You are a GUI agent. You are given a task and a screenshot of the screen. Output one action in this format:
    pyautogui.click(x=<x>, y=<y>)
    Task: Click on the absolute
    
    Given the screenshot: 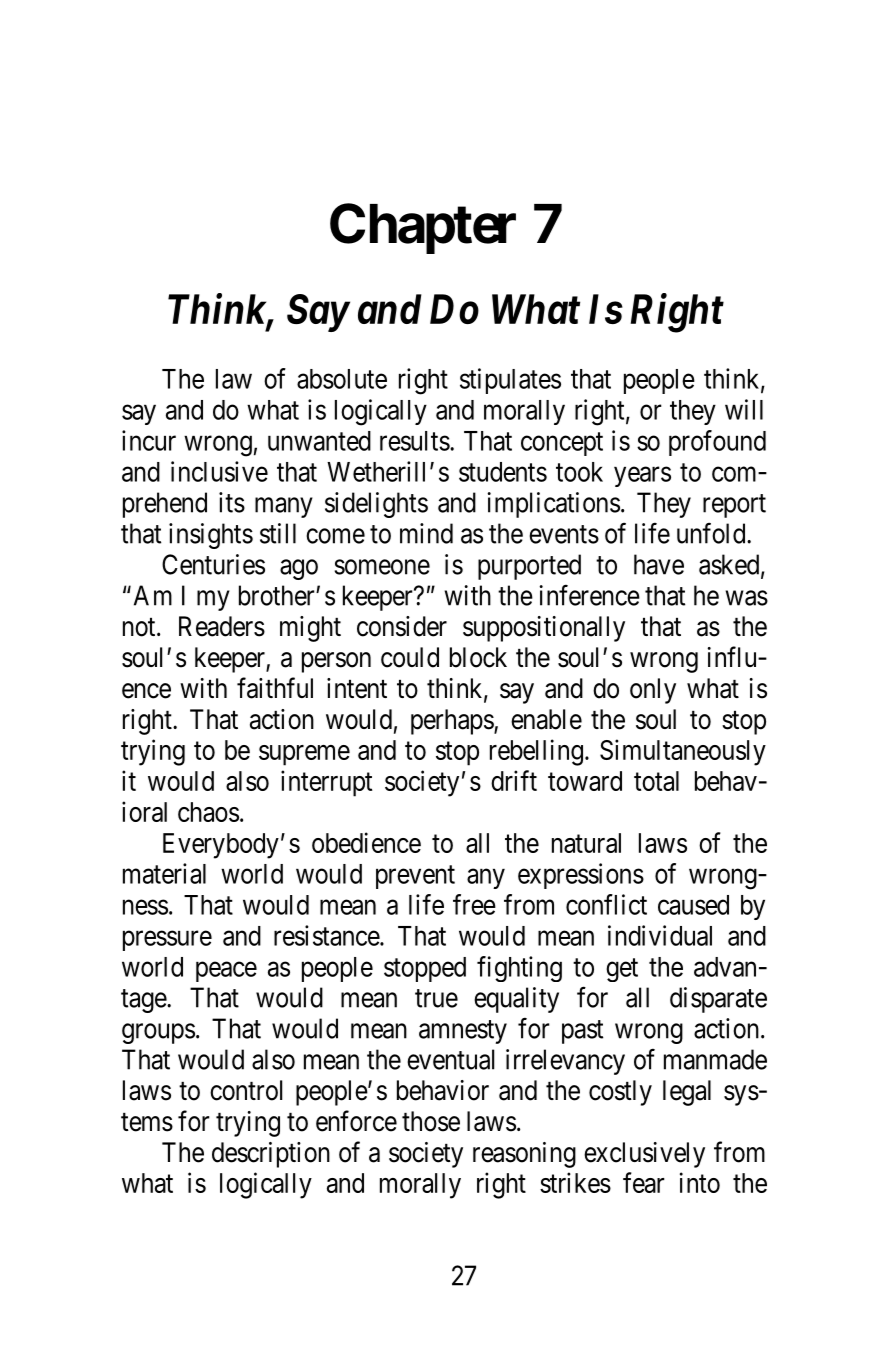 What is the action you would take?
    pyautogui.click(x=342, y=379)
